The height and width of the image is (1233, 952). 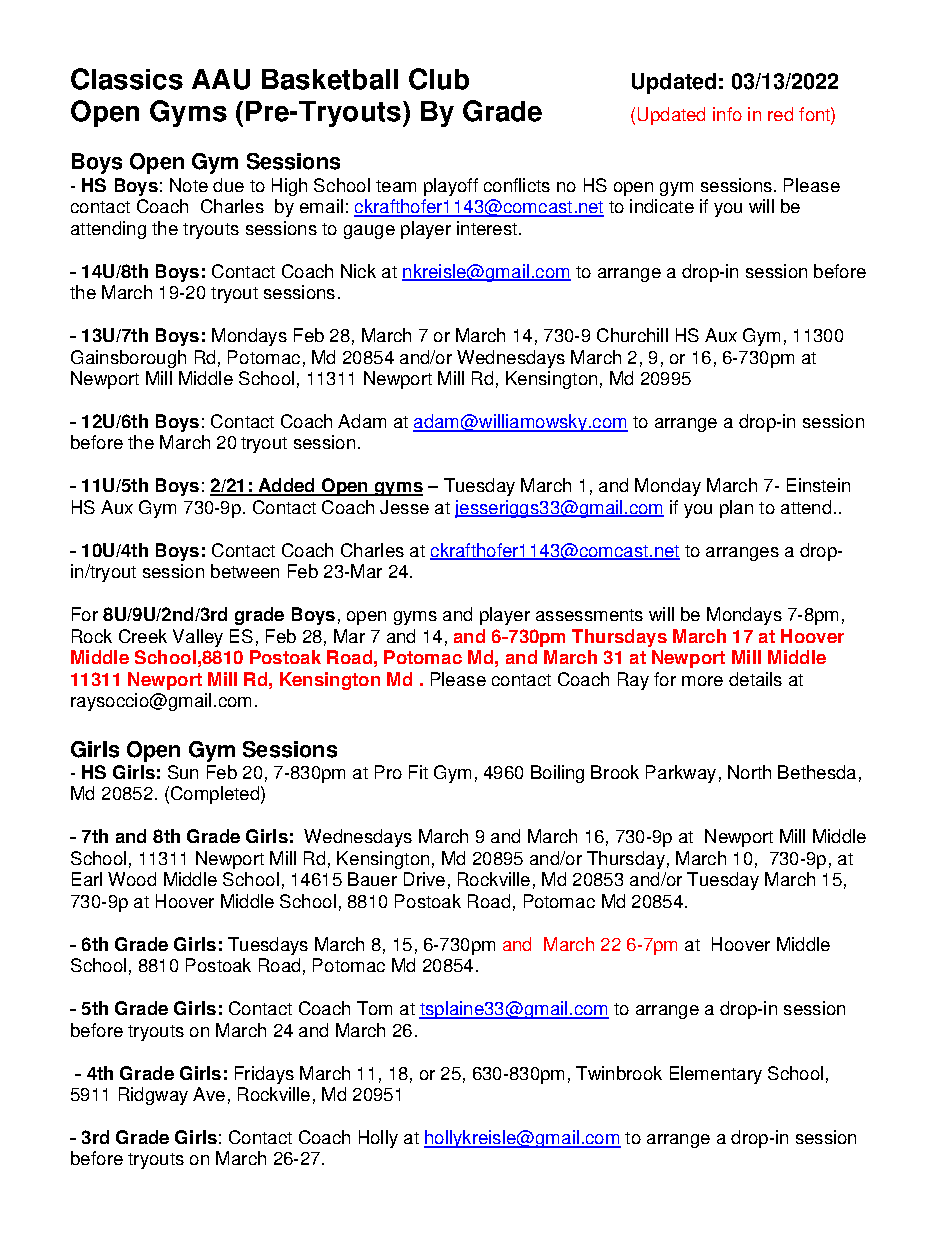 What do you see at coordinates (727, 114) in the image?
I see `info` at bounding box center [727, 114].
